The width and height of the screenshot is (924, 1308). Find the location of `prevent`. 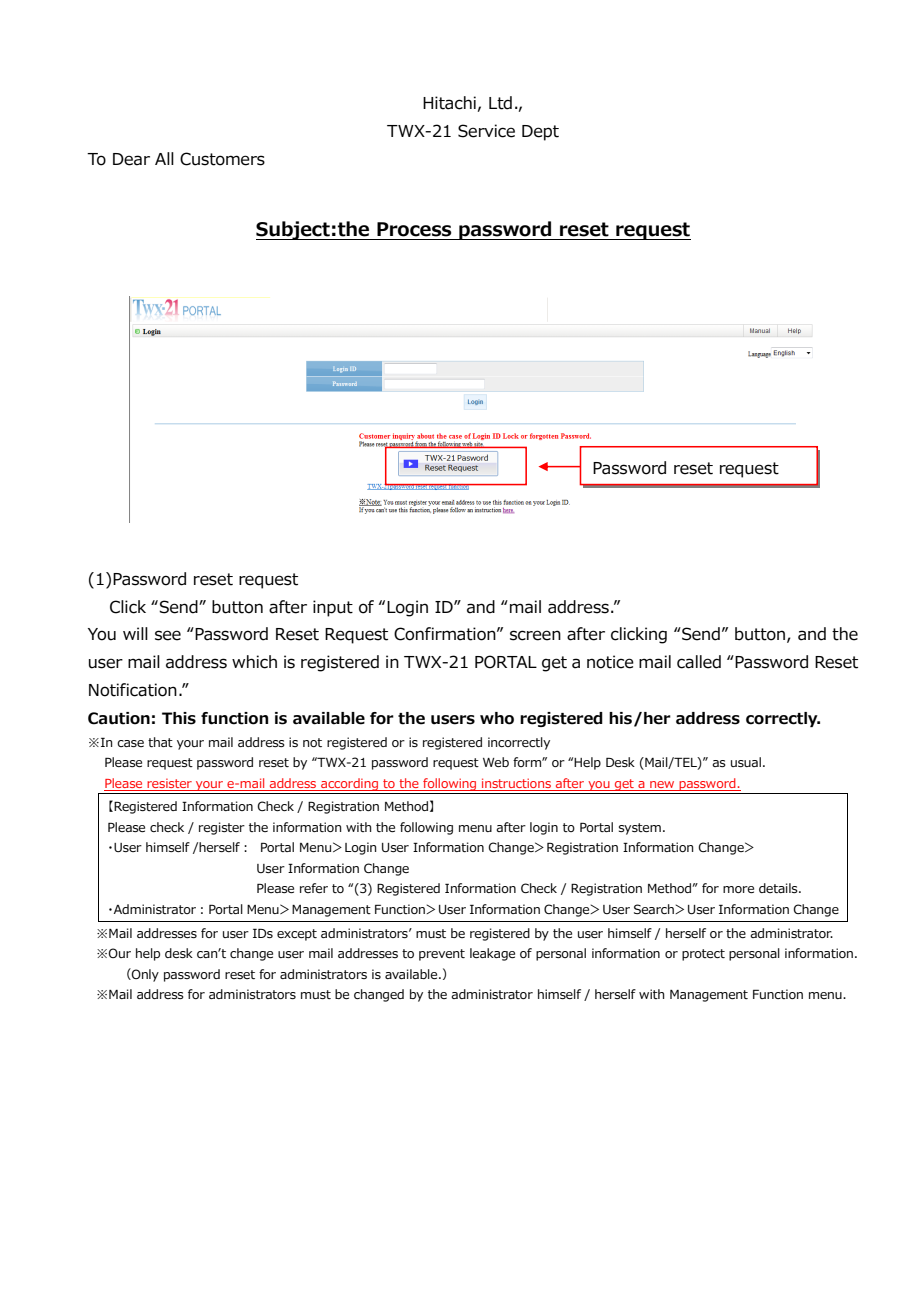

prevent is located at coordinates (442, 955).
